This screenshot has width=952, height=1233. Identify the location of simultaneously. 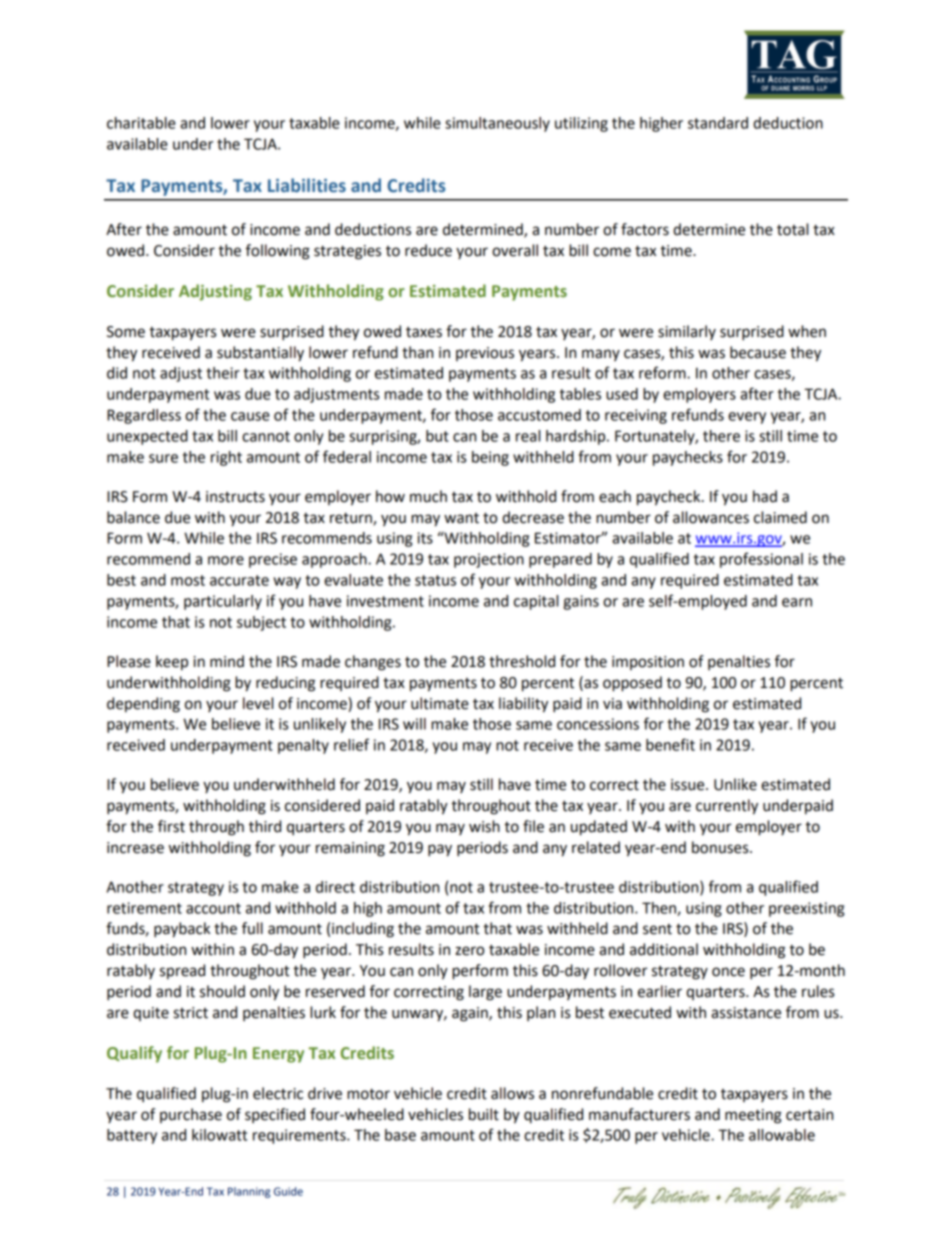
(497, 124).
